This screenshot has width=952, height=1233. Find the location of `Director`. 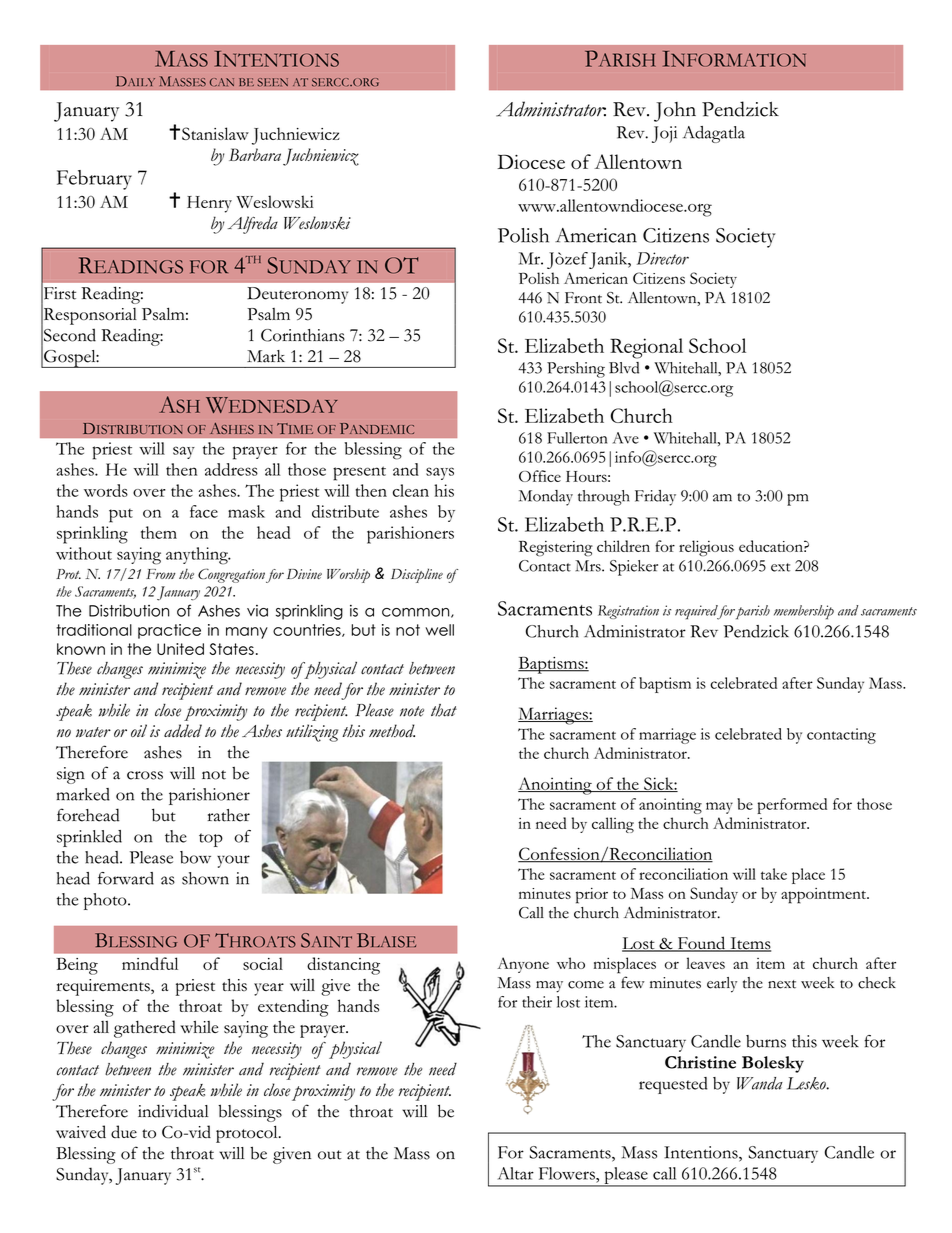

Director is located at coordinates (663, 258).
